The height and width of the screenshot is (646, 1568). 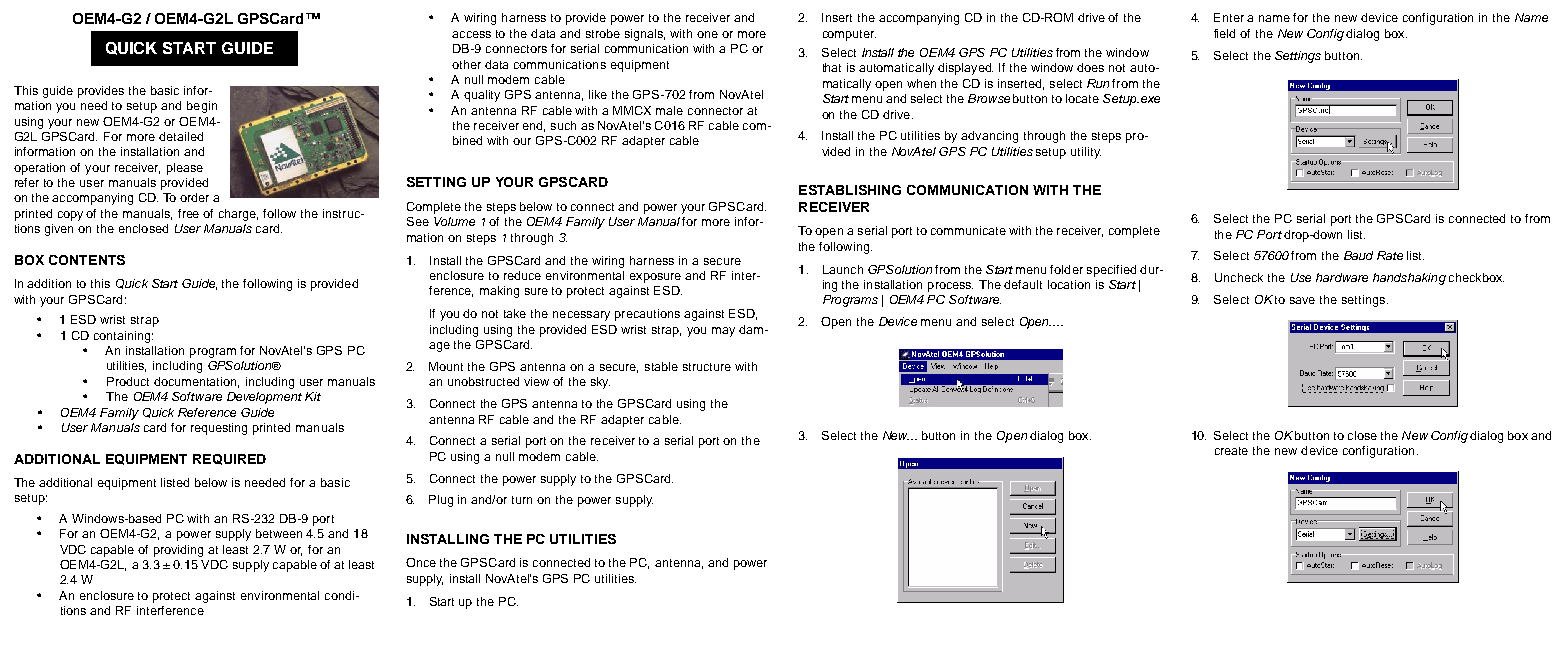 I want to click on Launch, so click(x=843, y=269).
